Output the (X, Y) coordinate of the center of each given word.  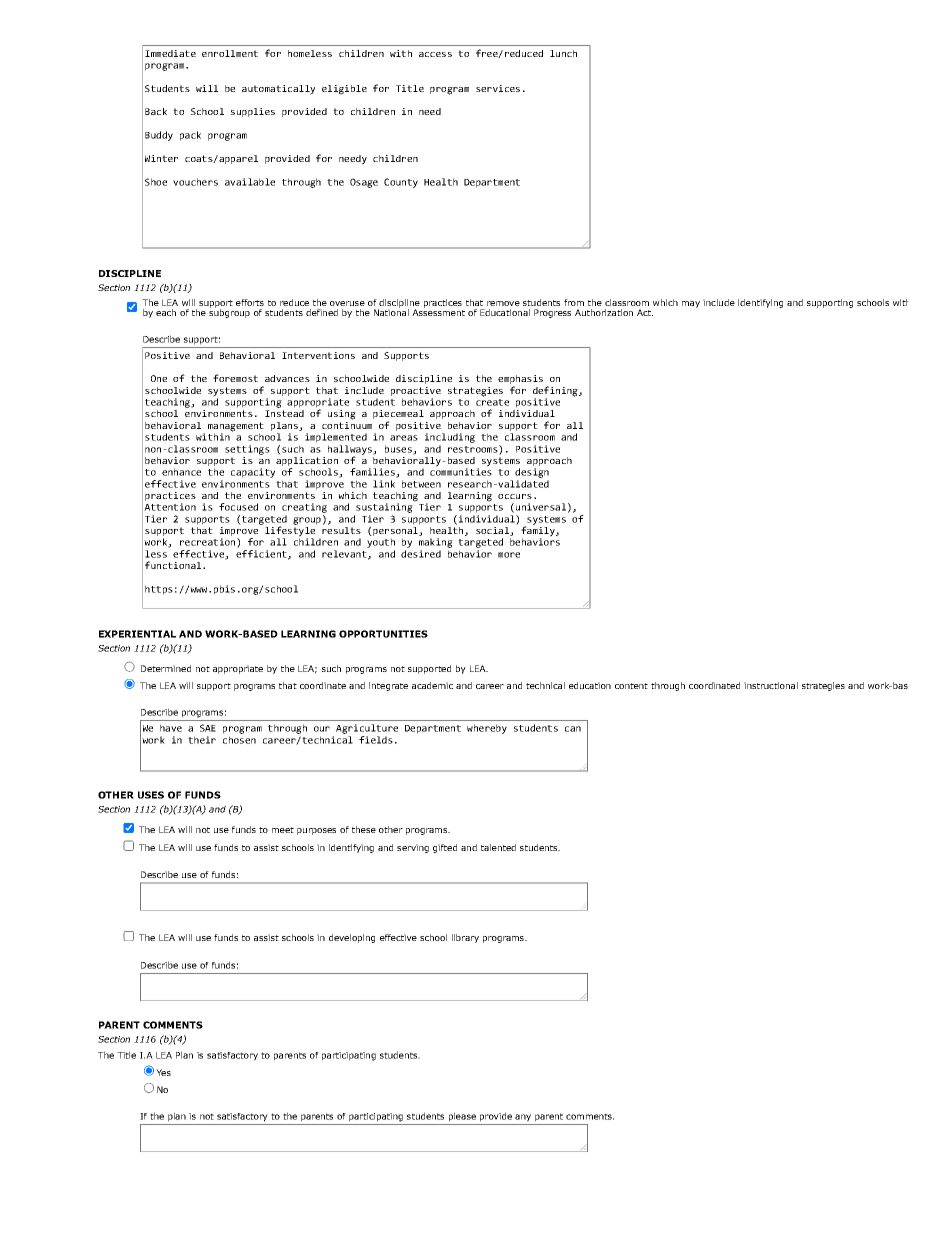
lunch (563, 53)
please (462, 1117)
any (523, 1118)
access (435, 54)
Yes (163, 1072)
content (631, 686)
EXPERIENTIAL (137, 634)
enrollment (230, 53)
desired (421, 554)
